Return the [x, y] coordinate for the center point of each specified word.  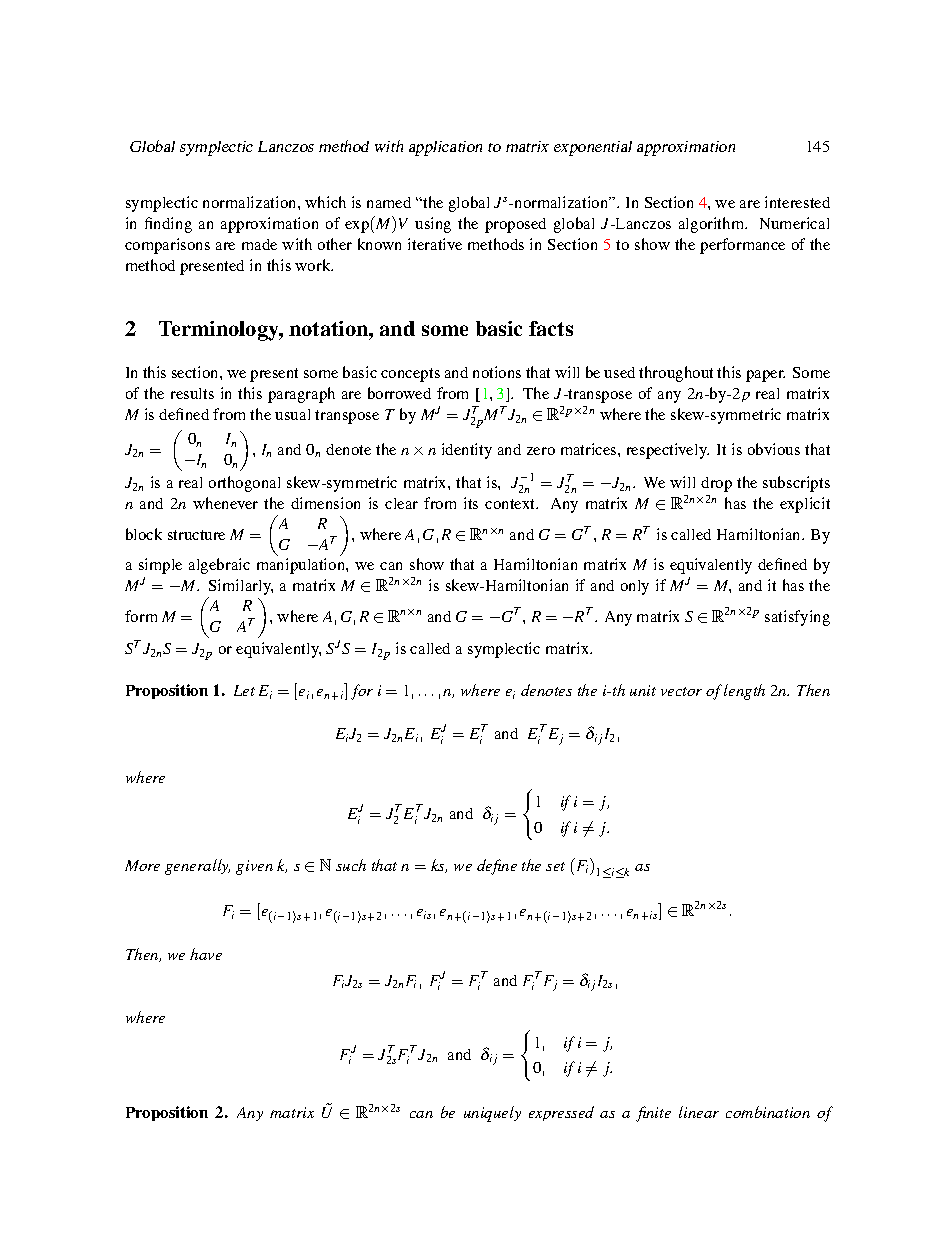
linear [699, 1112]
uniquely [492, 1114]
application [445, 148]
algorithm [713, 225]
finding [168, 225]
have [206, 954]
